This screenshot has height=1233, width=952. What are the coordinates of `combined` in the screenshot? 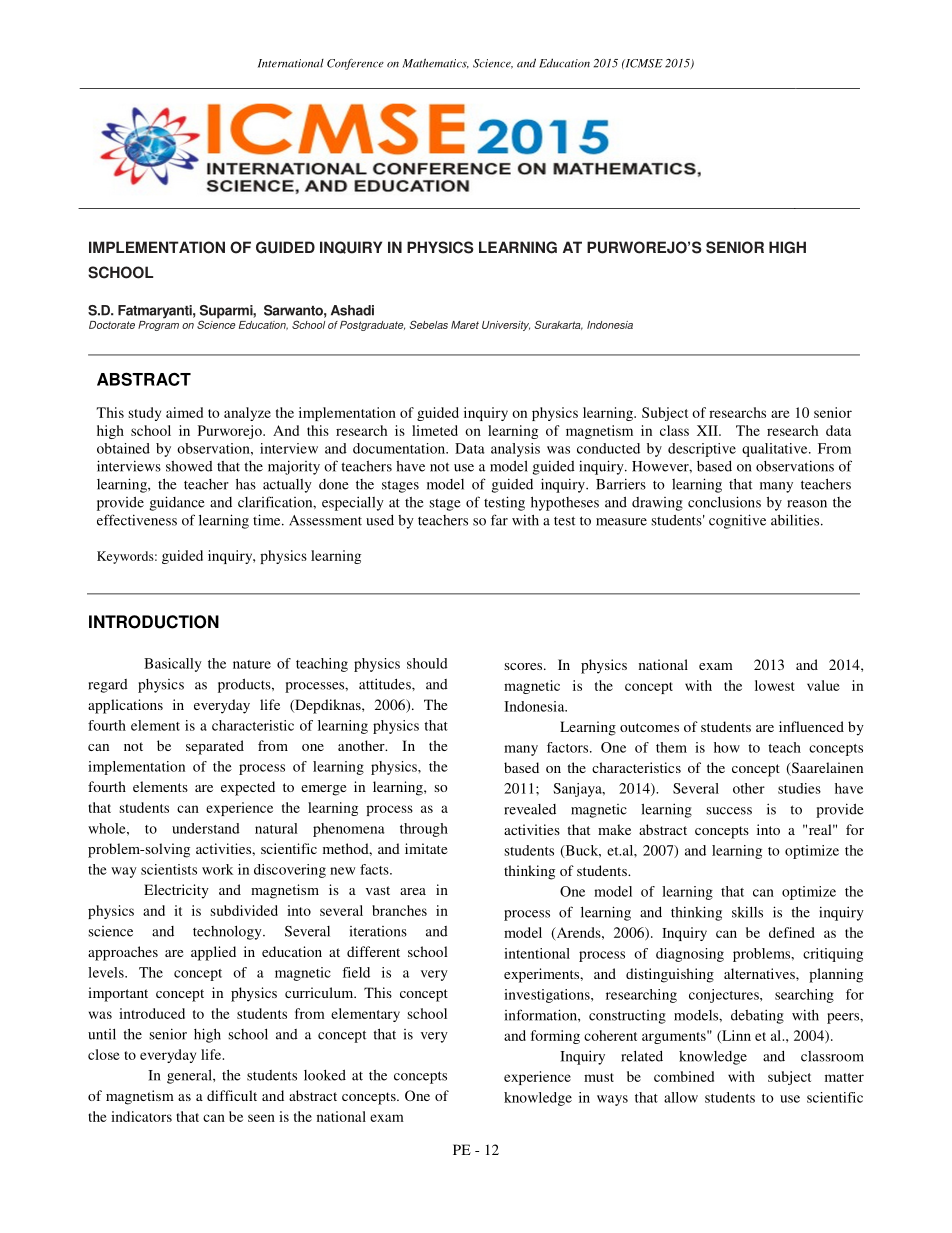 It's located at (684, 1076).
